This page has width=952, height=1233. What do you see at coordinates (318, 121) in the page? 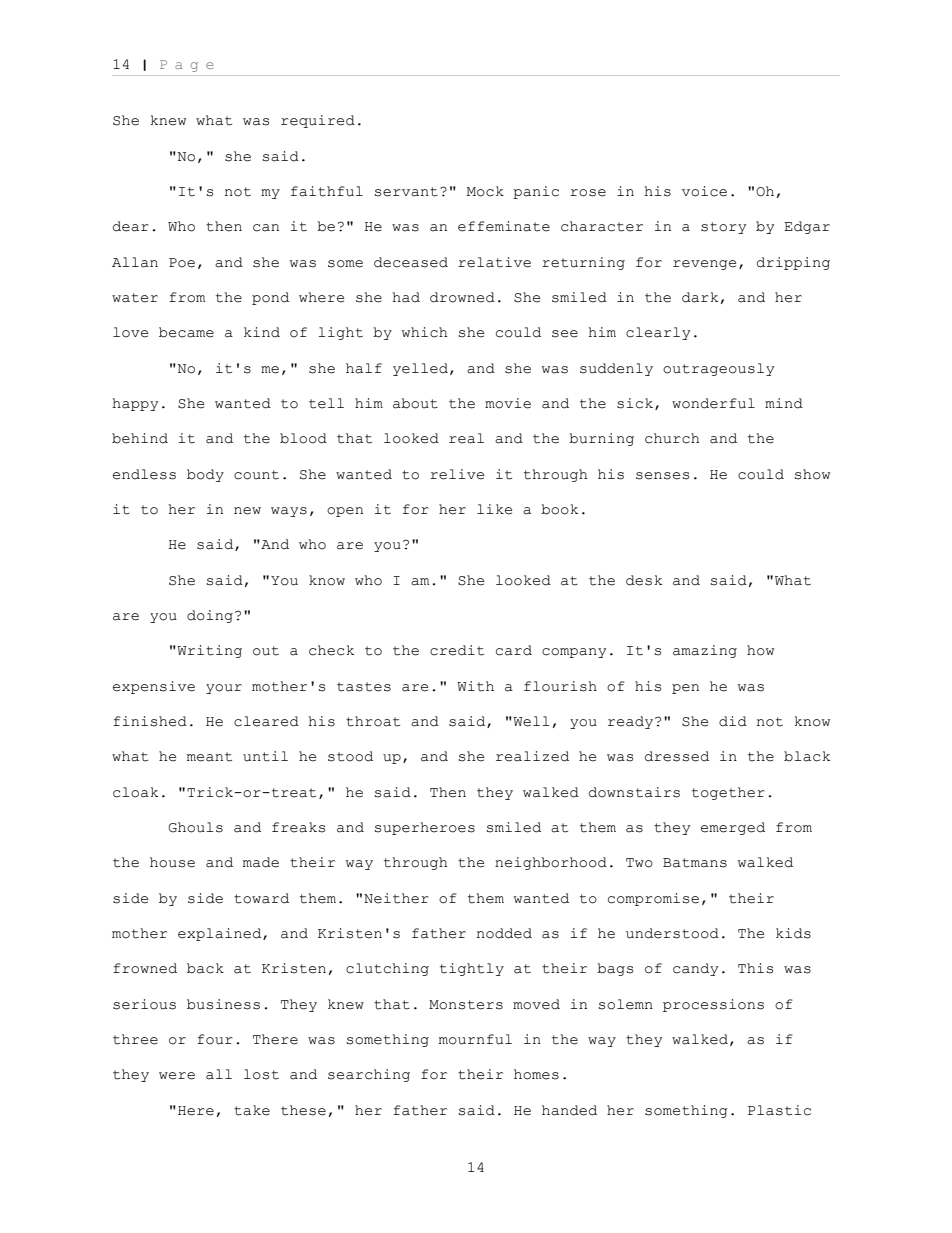
I see `required` at bounding box center [318, 121].
